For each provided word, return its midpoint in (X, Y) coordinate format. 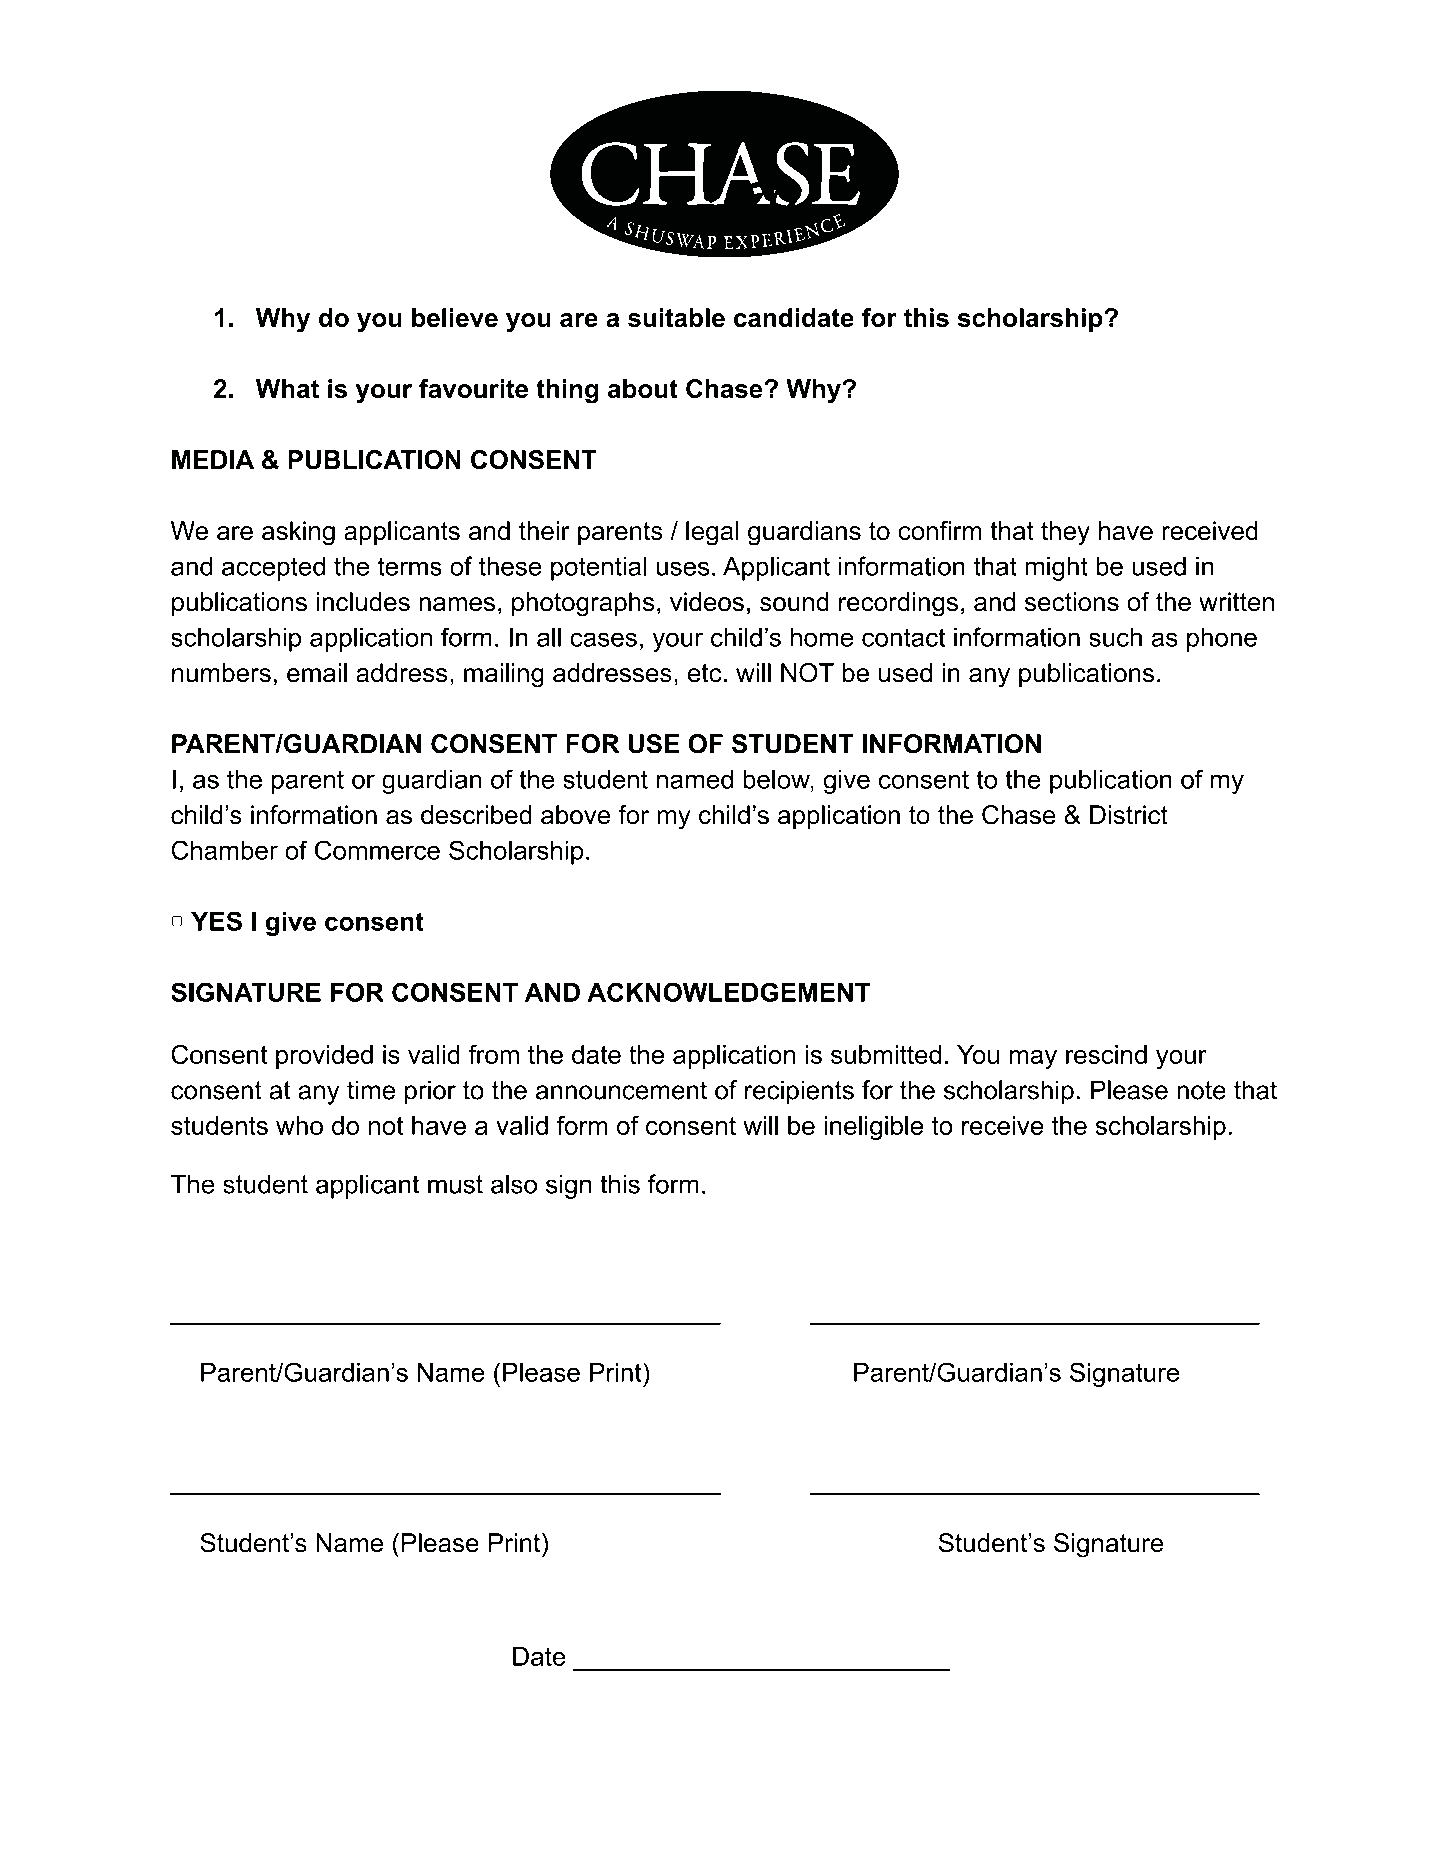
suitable (676, 317)
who (299, 1125)
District (1129, 815)
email (317, 673)
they (1065, 533)
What (287, 388)
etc (705, 673)
